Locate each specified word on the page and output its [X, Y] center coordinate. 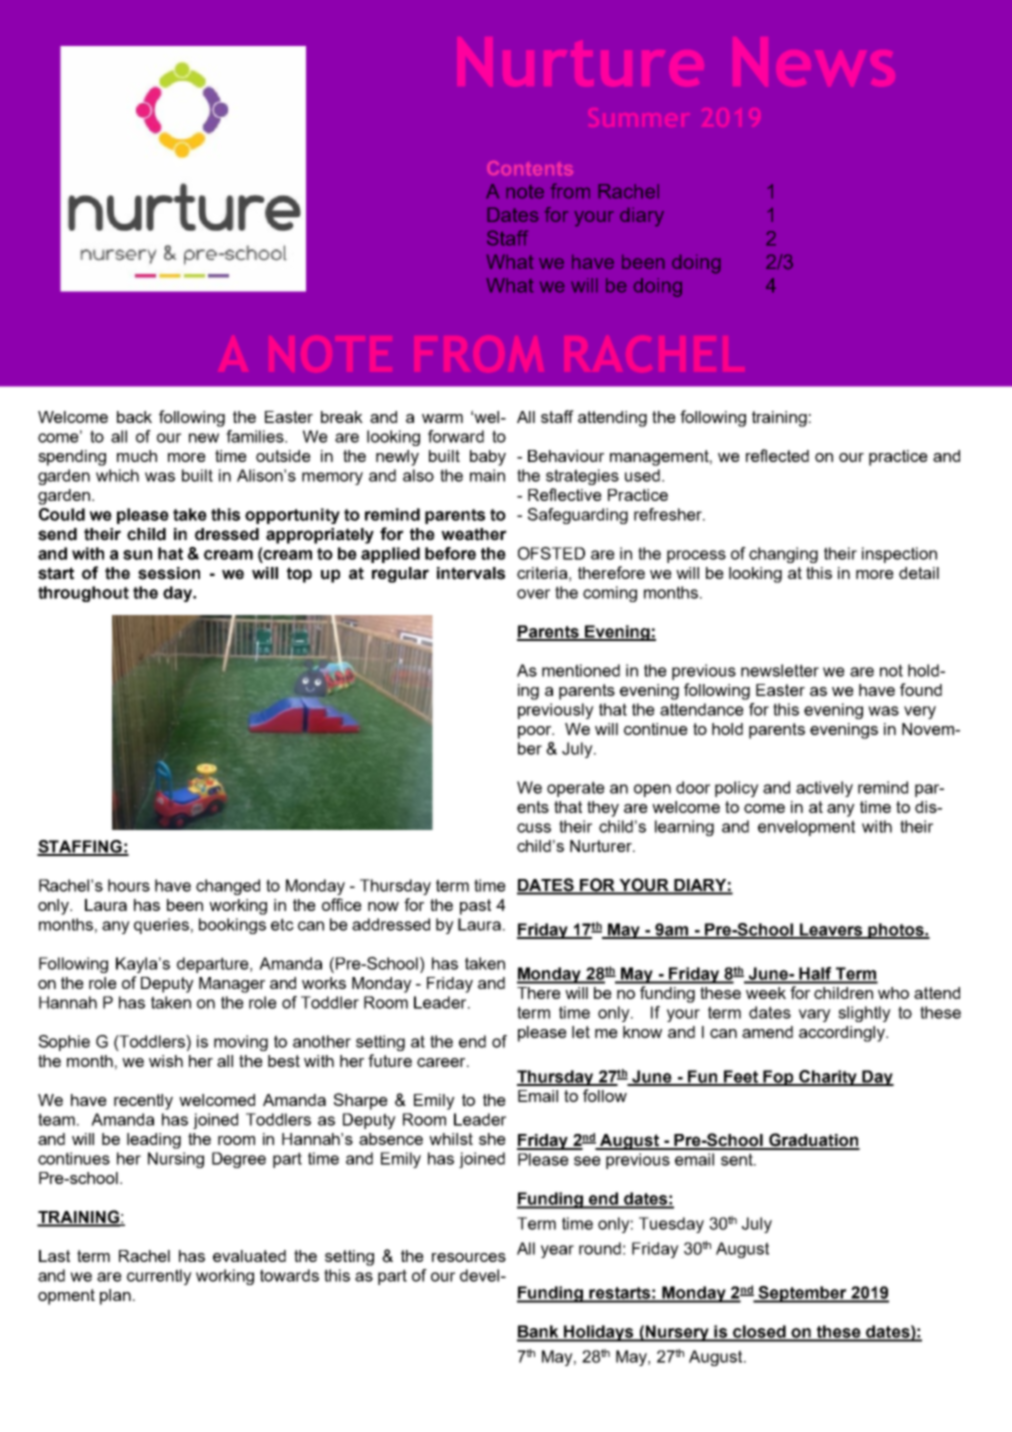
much [137, 456]
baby [488, 458]
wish [166, 1061]
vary [815, 1015]
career [442, 1062]
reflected [777, 455]
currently [159, 1277]
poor [536, 732]
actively [824, 789]
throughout [83, 594]
